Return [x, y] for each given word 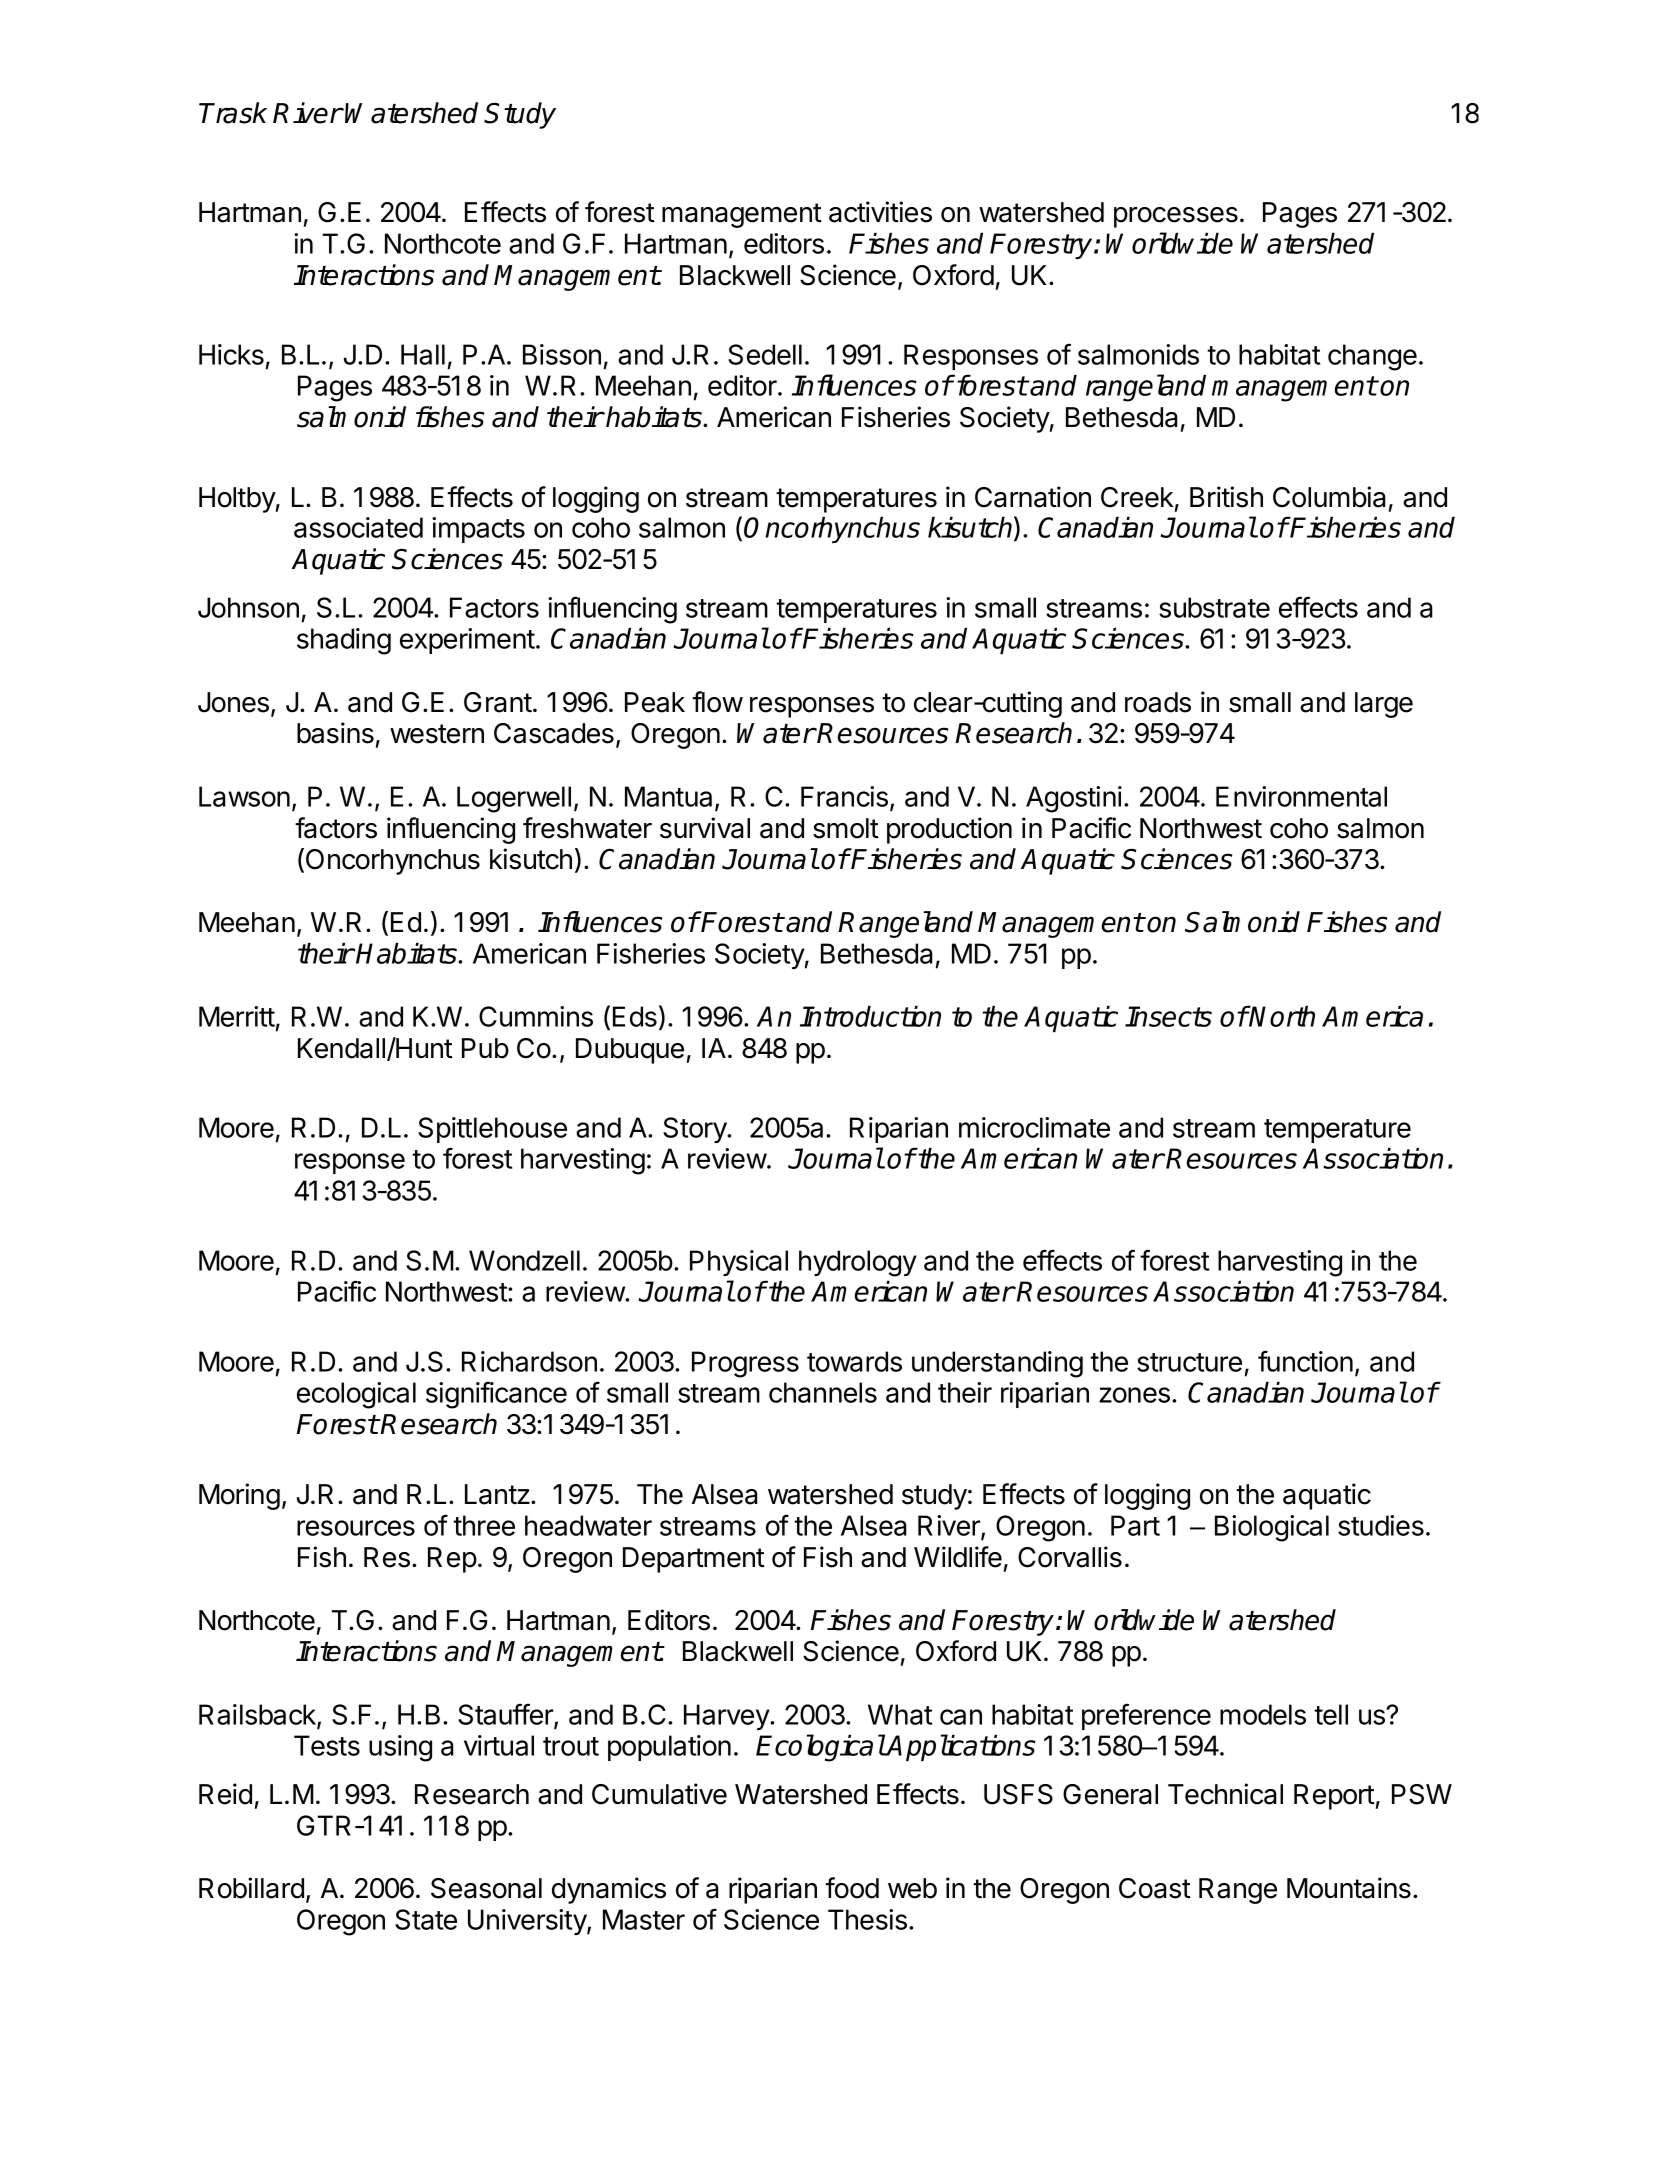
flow [717, 702]
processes [1176, 217]
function [1305, 1361]
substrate [1214, 607]
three [484, 1525]
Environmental [1301, 796]
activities [880, 212]
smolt [846, 828]
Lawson [244, 796]
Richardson [529, 1361]
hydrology [858, 1263]
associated [358, 527]
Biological [1272, 1528]
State [426, 1919]
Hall [423, 354]
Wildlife [958, 1557]
